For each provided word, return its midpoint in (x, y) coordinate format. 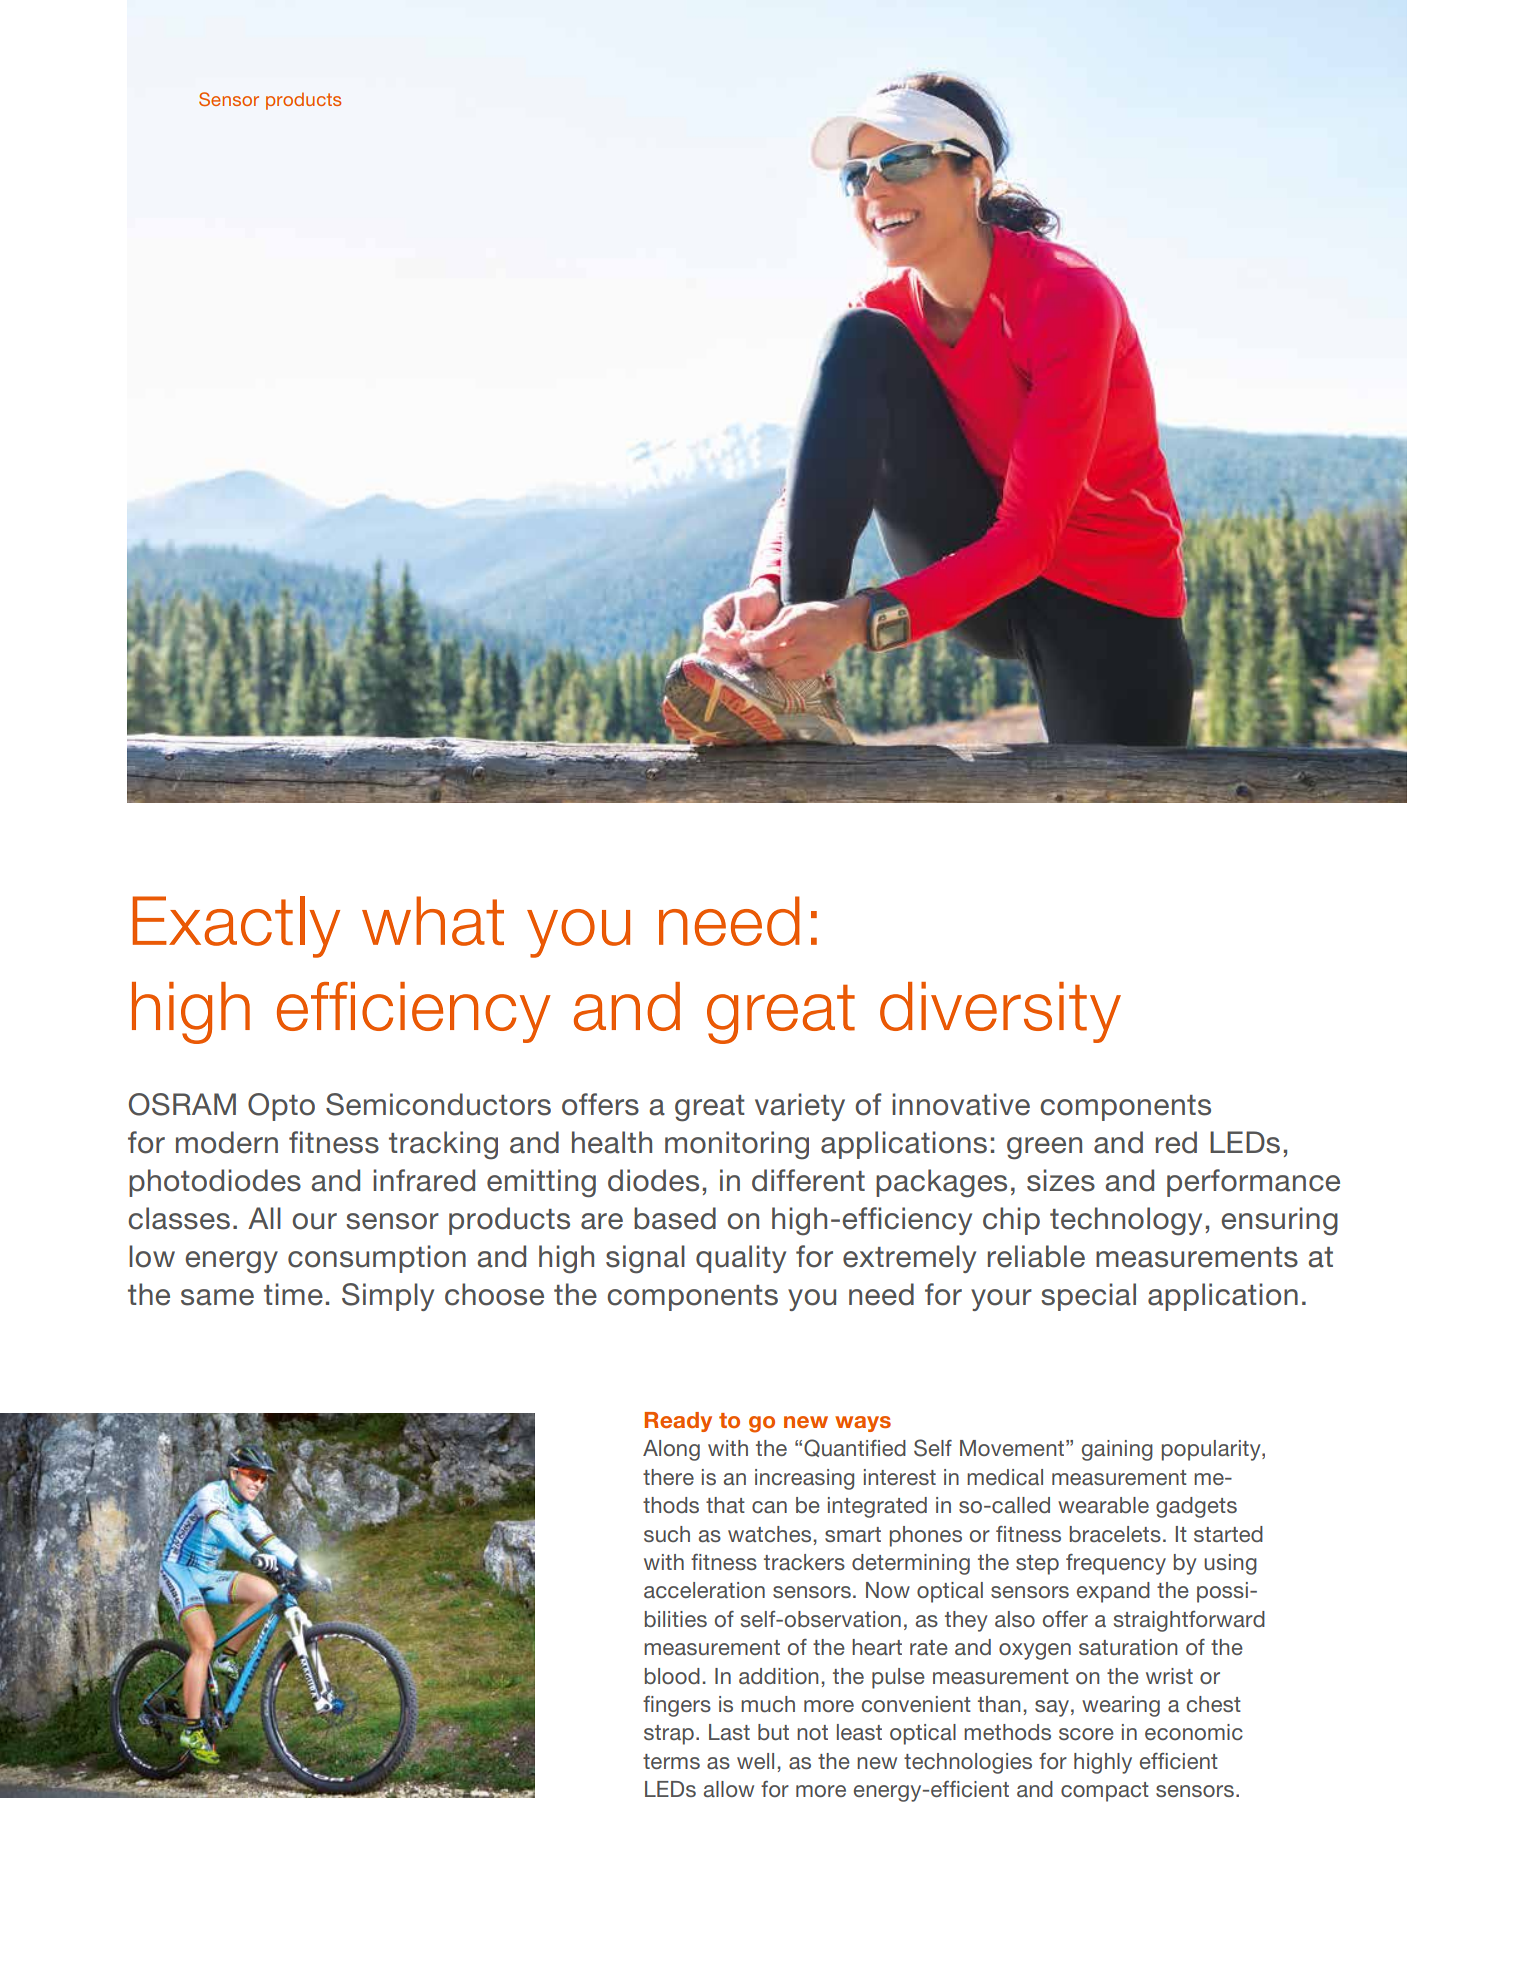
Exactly (236, 927)
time (293, 1294)
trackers (804, 1562)
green (1044, 1148)
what (433, 921)
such (667, 1534)
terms (671, 1761)
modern (227, 1142)
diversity (1000, 1012)
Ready (678, 1422)
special (1088, 1297)
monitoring (737, 1145)
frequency (1116, 1564)
